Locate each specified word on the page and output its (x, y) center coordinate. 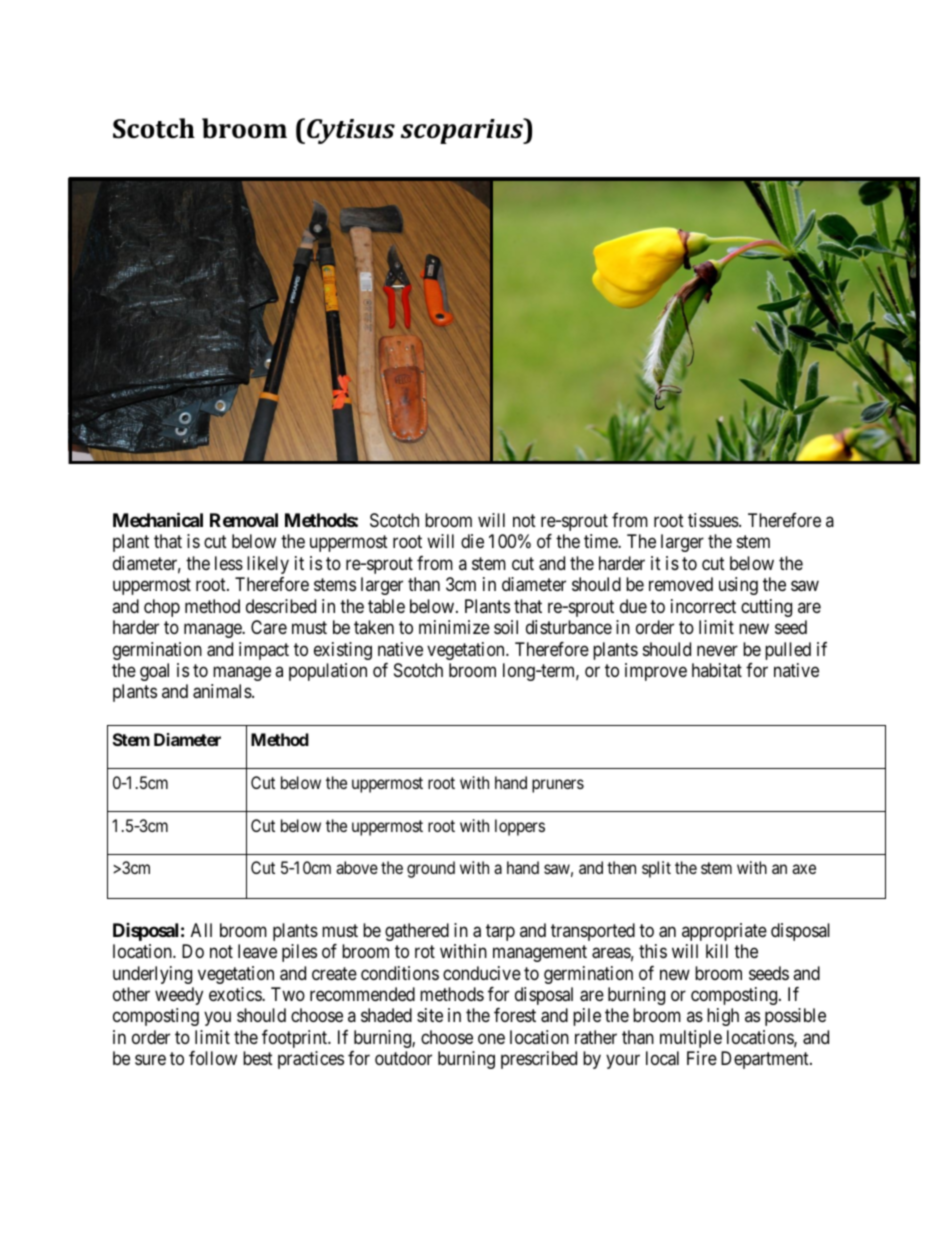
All (201, 930)
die (472, 541)
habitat (717, 670)
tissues (714, 520)
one (491, 1038)
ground (431, 869)
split (656, 869)
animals (223, 691)
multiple (691, 1039)
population (328, 672)
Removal (244, 520)
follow (213, 1058)
